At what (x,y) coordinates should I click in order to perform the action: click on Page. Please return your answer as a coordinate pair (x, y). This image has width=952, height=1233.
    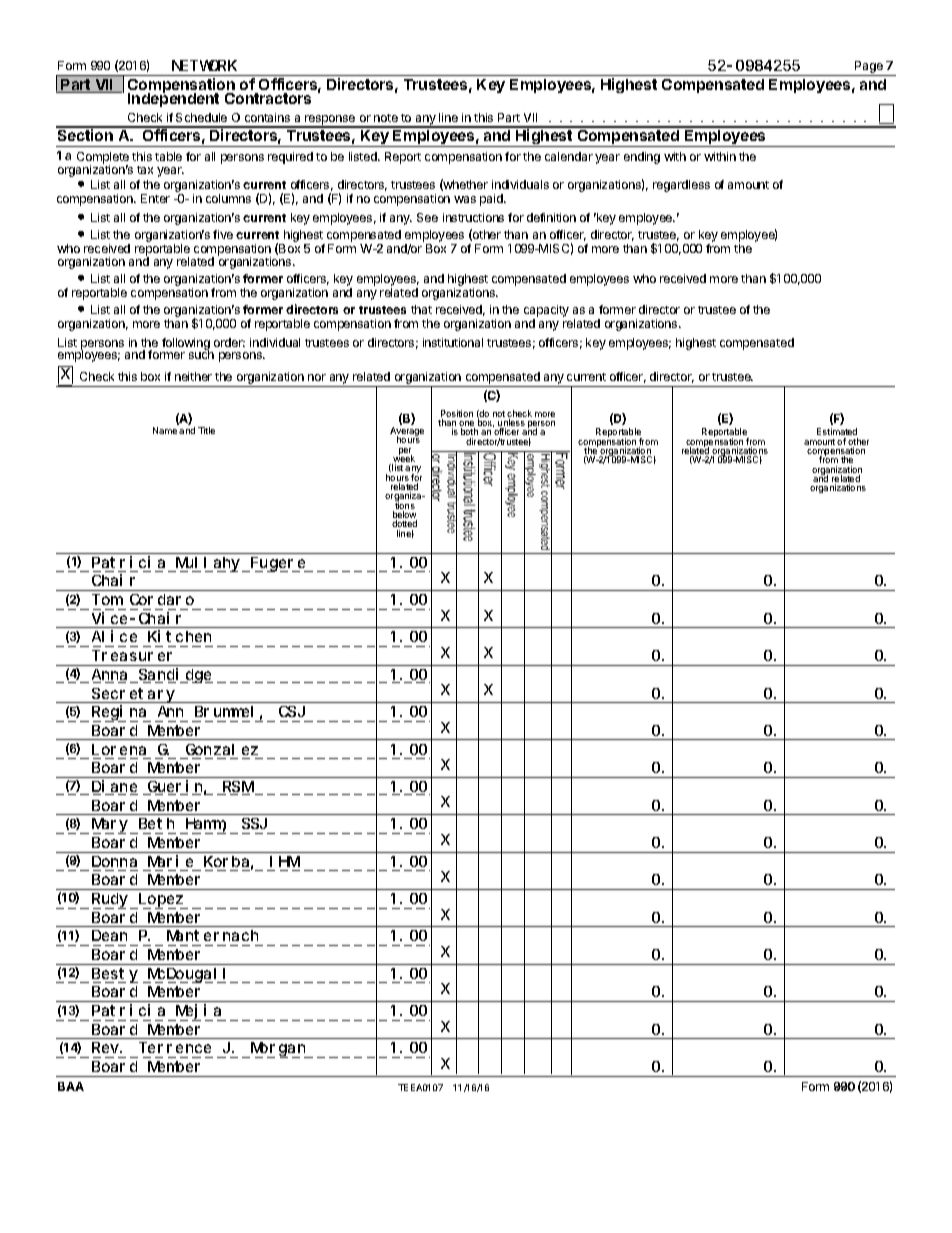
    Looking at the image, I should click on (869, 67).
